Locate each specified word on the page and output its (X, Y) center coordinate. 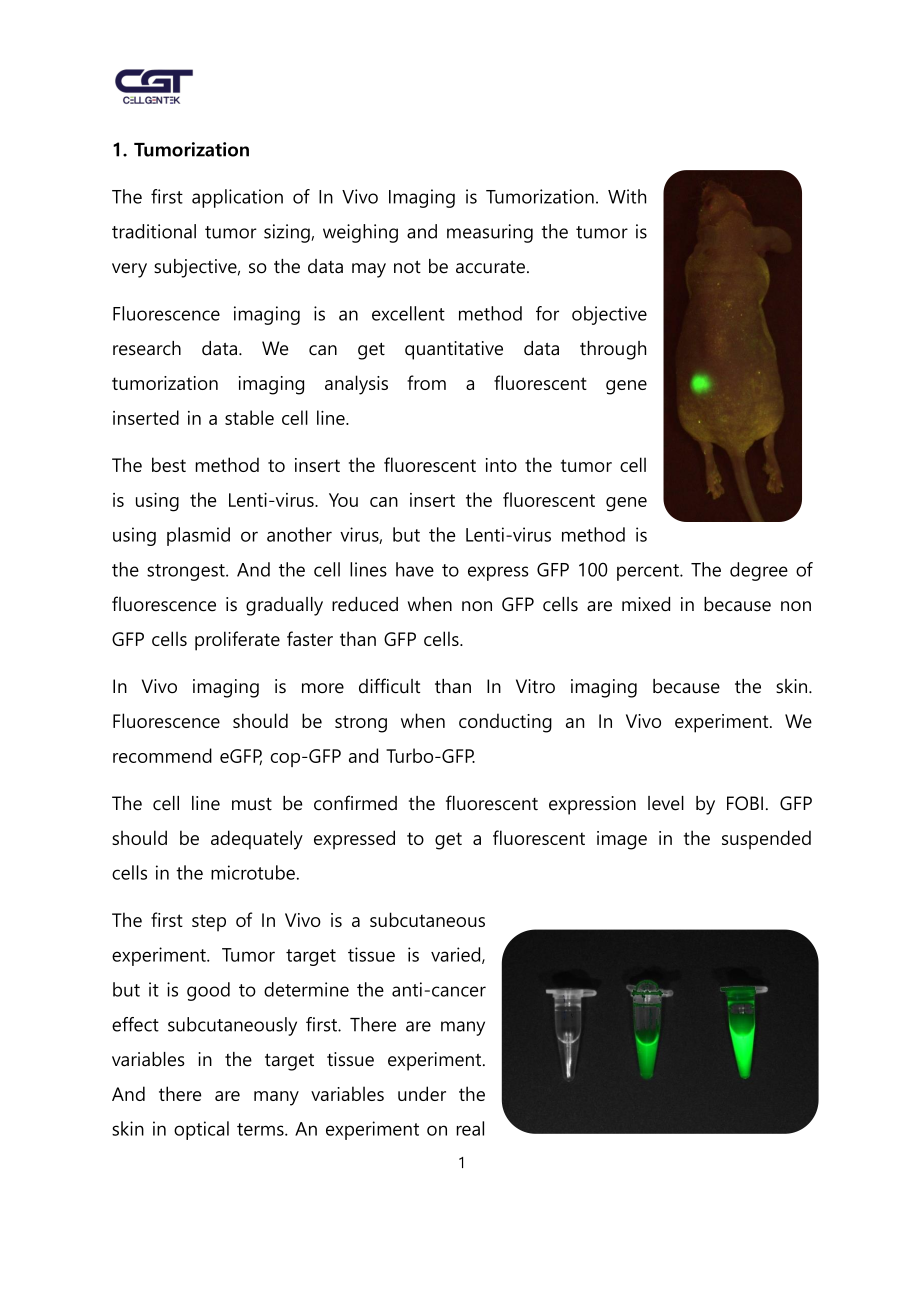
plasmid (198, 536)
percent (649, 572)
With (627, 196)
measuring (490, 233)
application (237, 198)
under (422, 1093)
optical (201, 1130)
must (252, 804)
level (666, 803)
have (415, 569)
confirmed (355, 803)
